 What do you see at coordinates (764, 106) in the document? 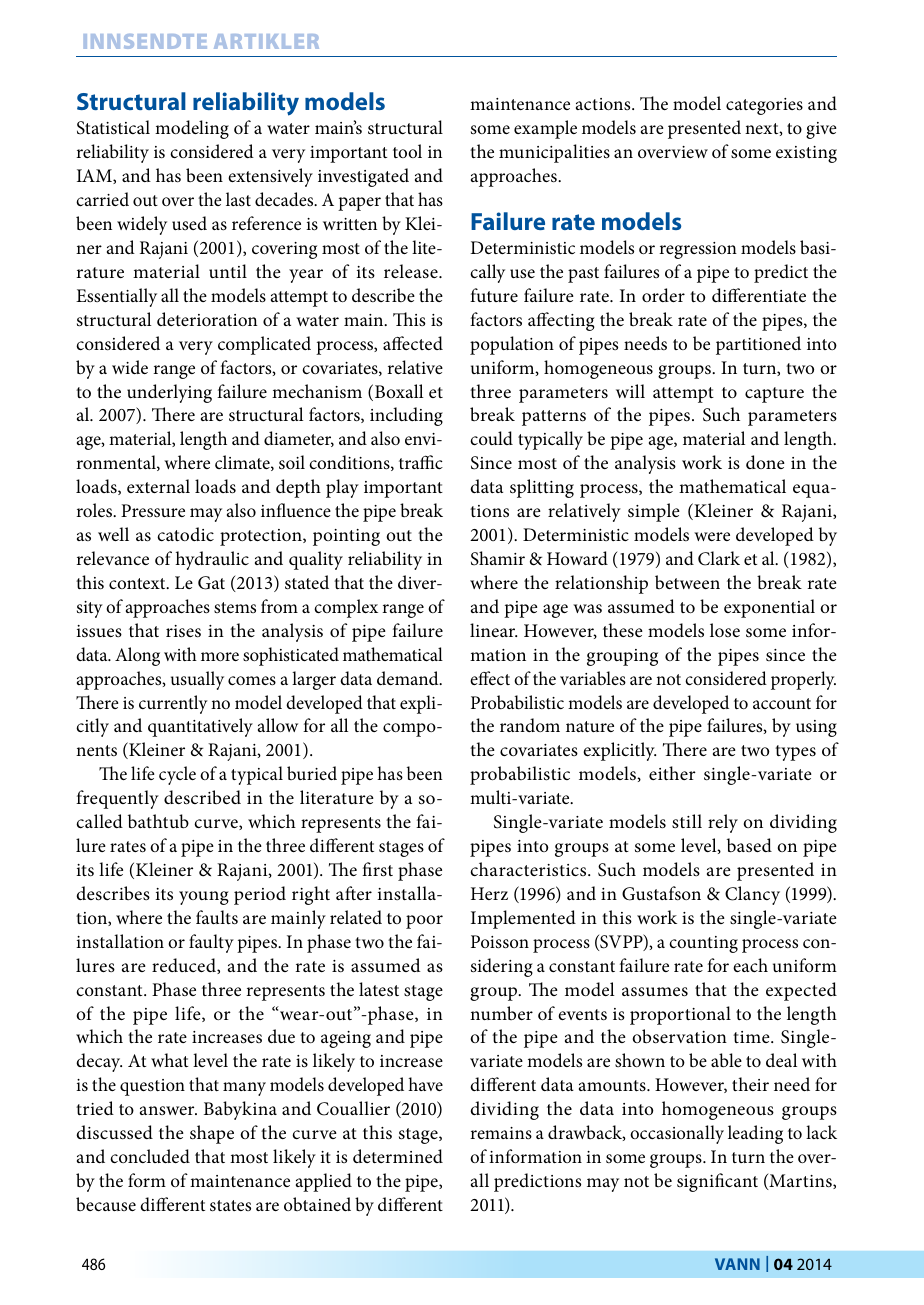
I see `categories` at bounding box center [764, 106].
